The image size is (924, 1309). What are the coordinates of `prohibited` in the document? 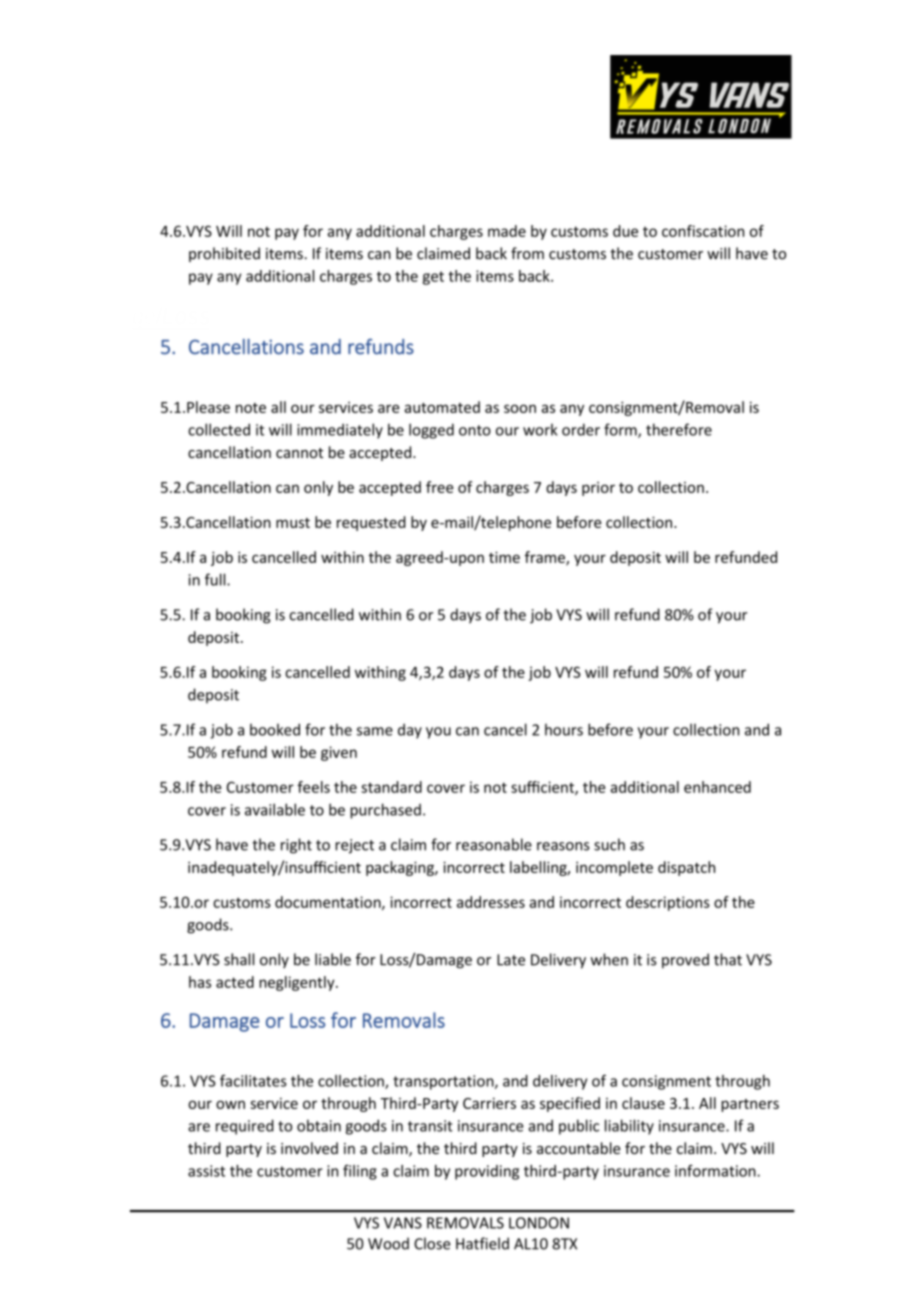 It's located at (224, 254).
